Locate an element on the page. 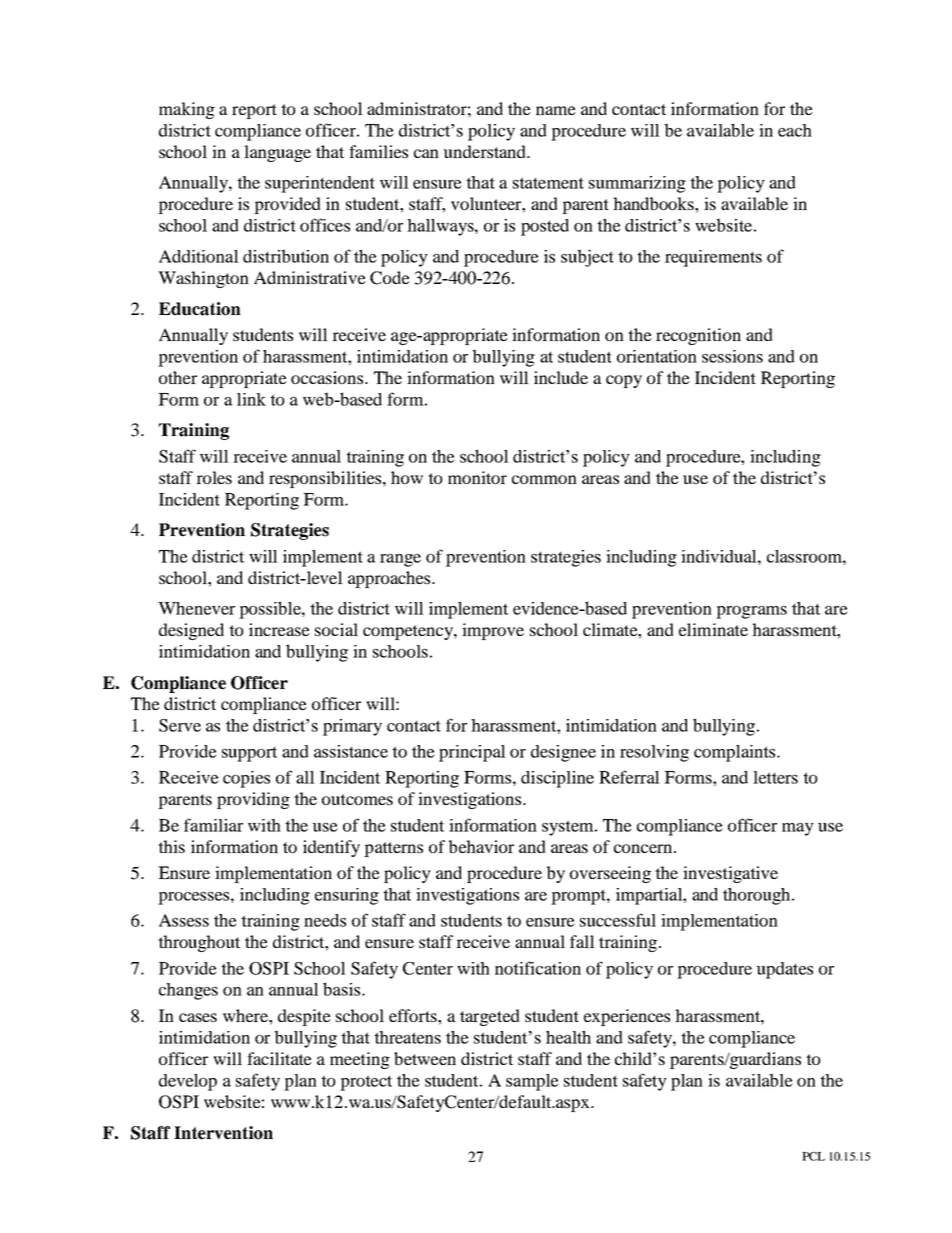  providing is located at coordinates (253, 800).
